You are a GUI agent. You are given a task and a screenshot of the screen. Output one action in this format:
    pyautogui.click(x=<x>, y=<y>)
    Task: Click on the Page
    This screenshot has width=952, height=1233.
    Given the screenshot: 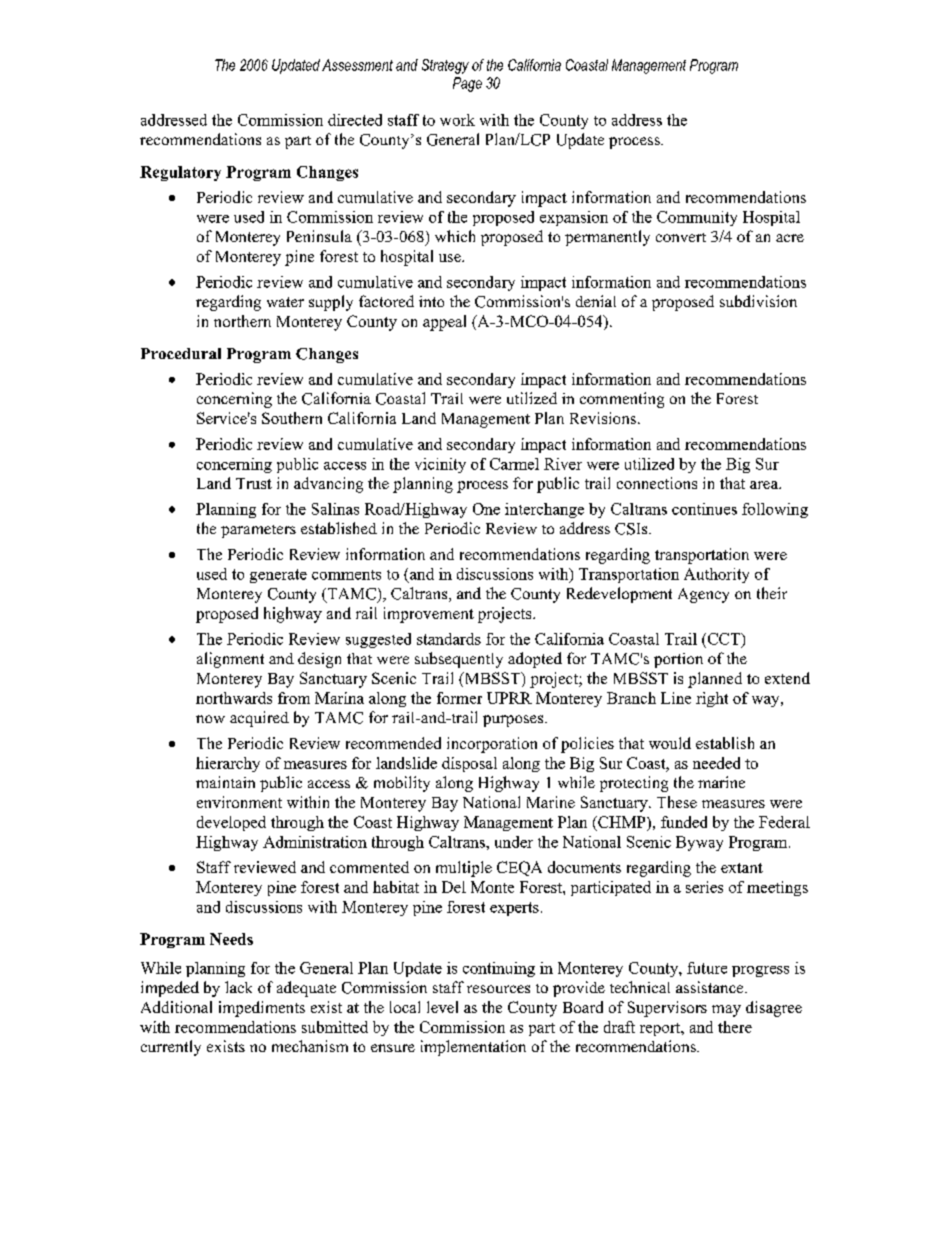 What is the action you would take?
    pyautogui.click(x=467, y=84)
